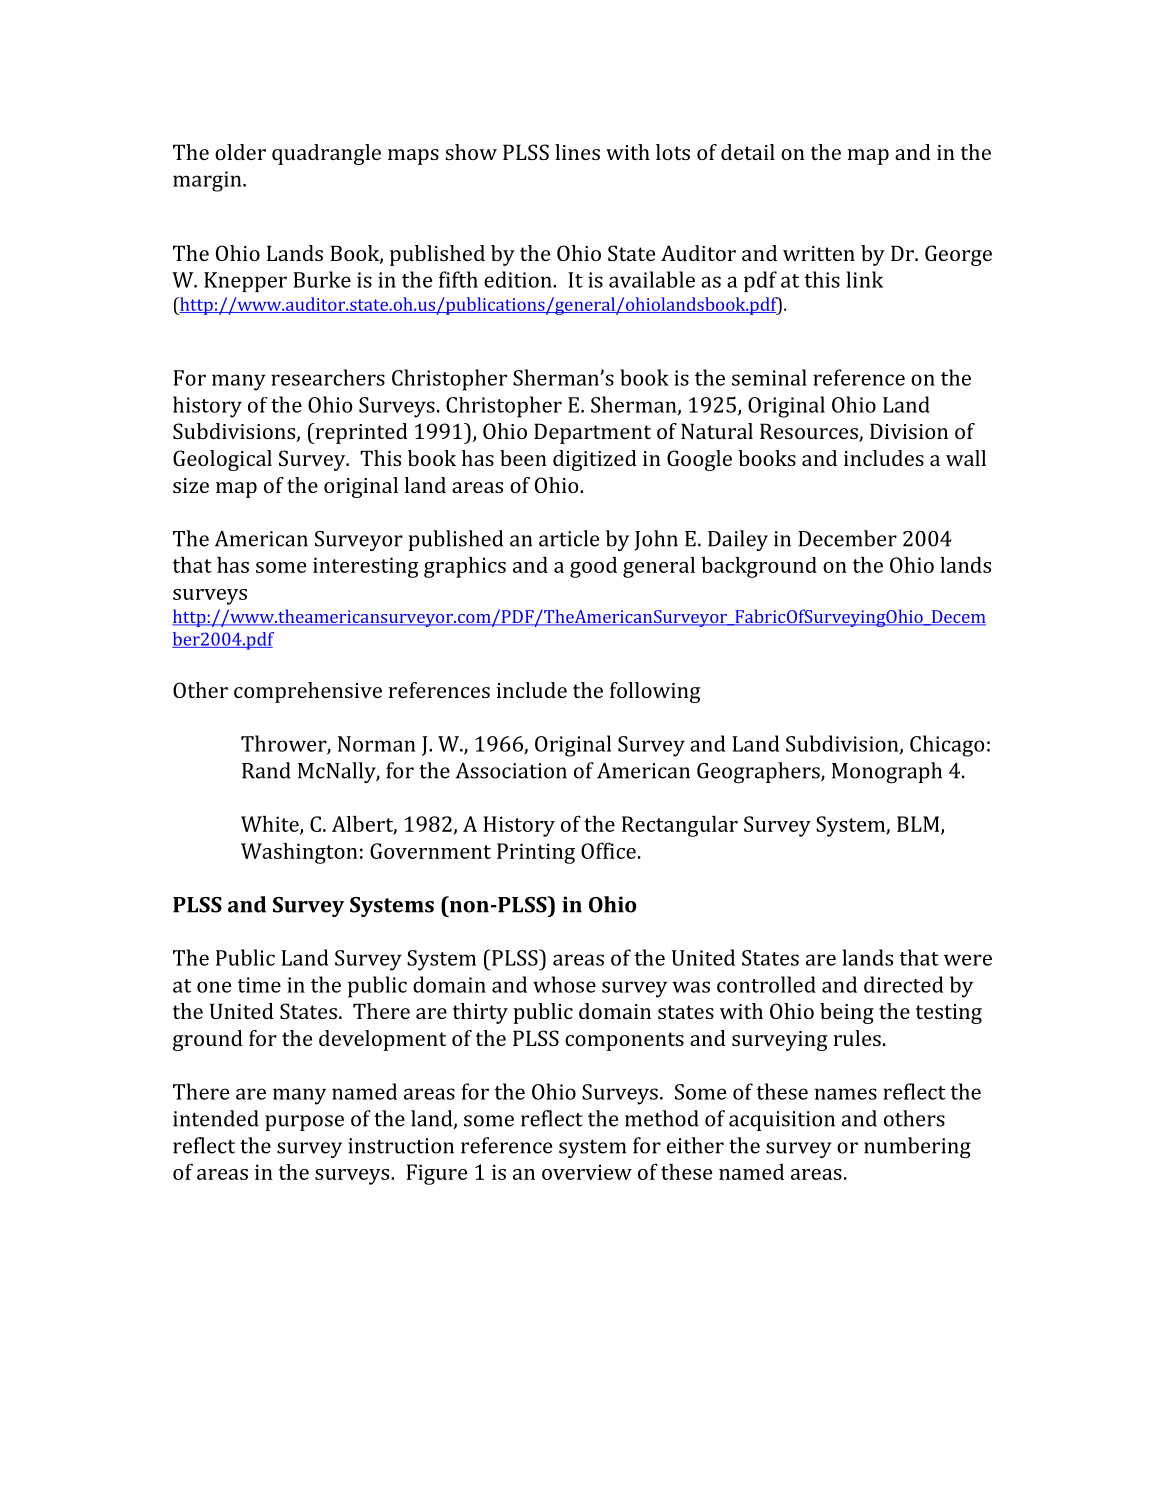  Describe the element at coordinates (577, 152) in the screenshot. I see `lines` at that location.
